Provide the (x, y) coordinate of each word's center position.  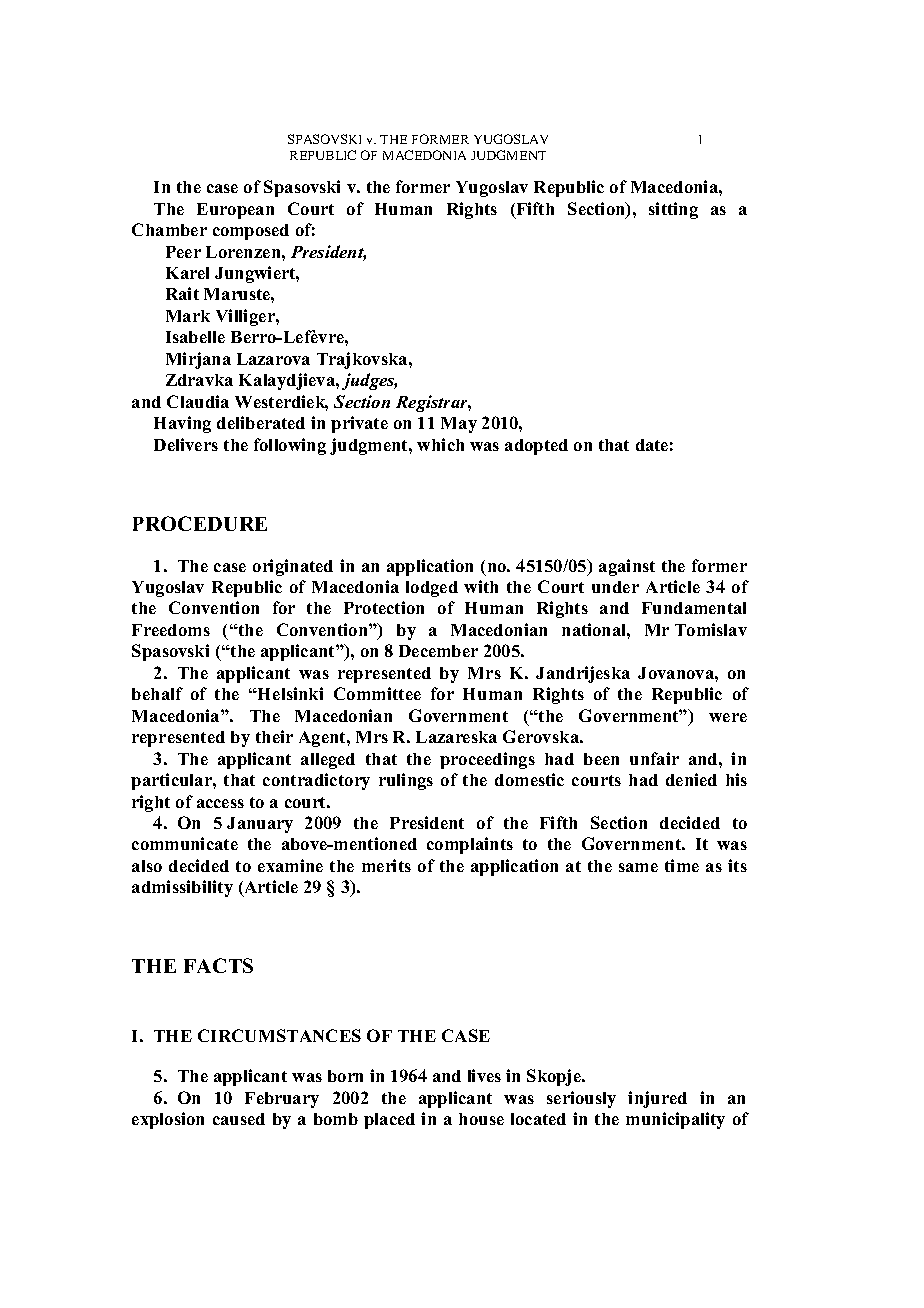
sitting (673, 210)
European (235, 211)
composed (251, 232)
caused (239, 1119)
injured (657, 1099)
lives (484, 1075)
